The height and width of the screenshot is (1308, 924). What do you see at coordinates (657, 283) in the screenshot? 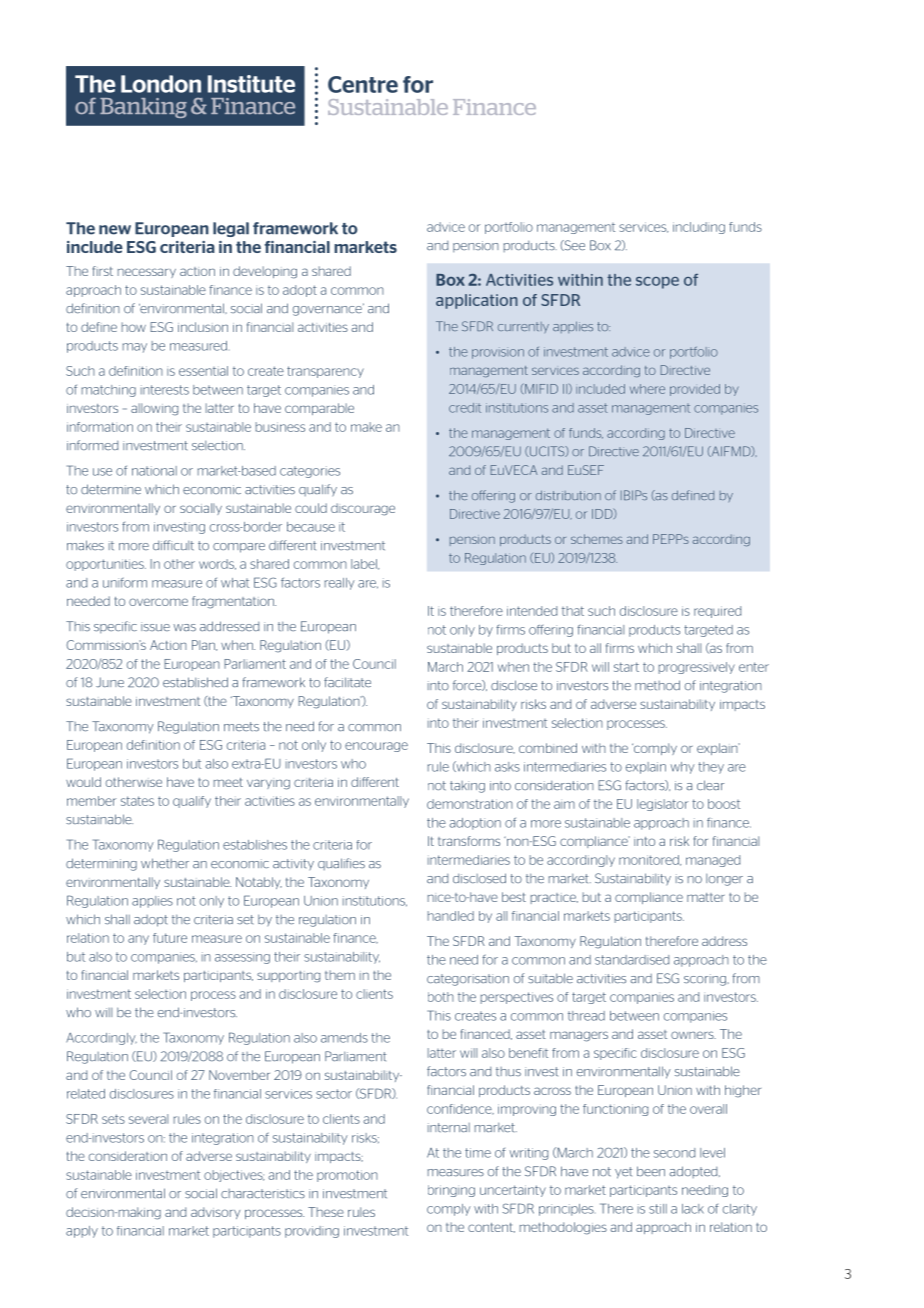
I see `scope` at bounding box center [657, 283].
